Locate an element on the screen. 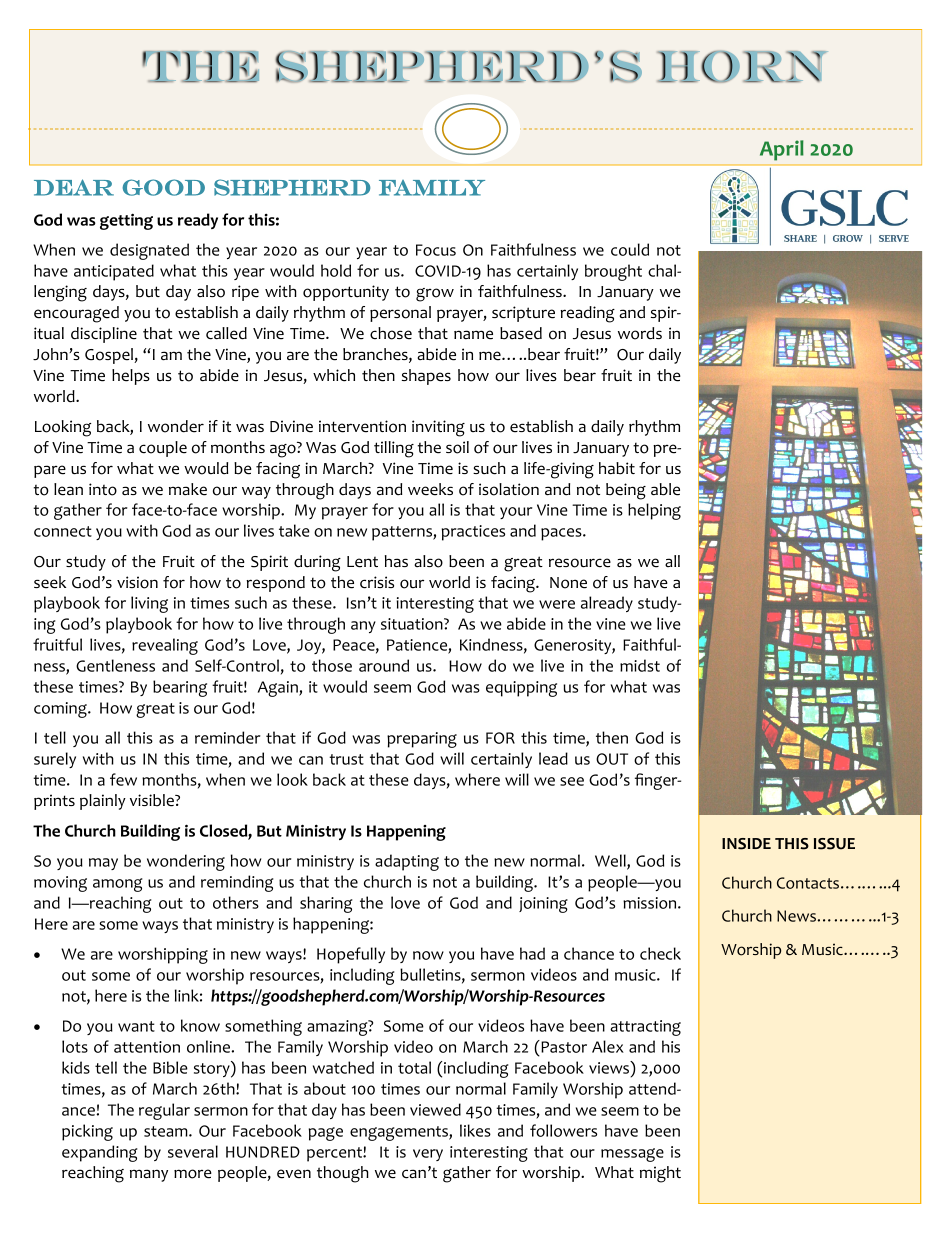 The image size is (952, 1233). steam is located at coordinates (167, 1131).
